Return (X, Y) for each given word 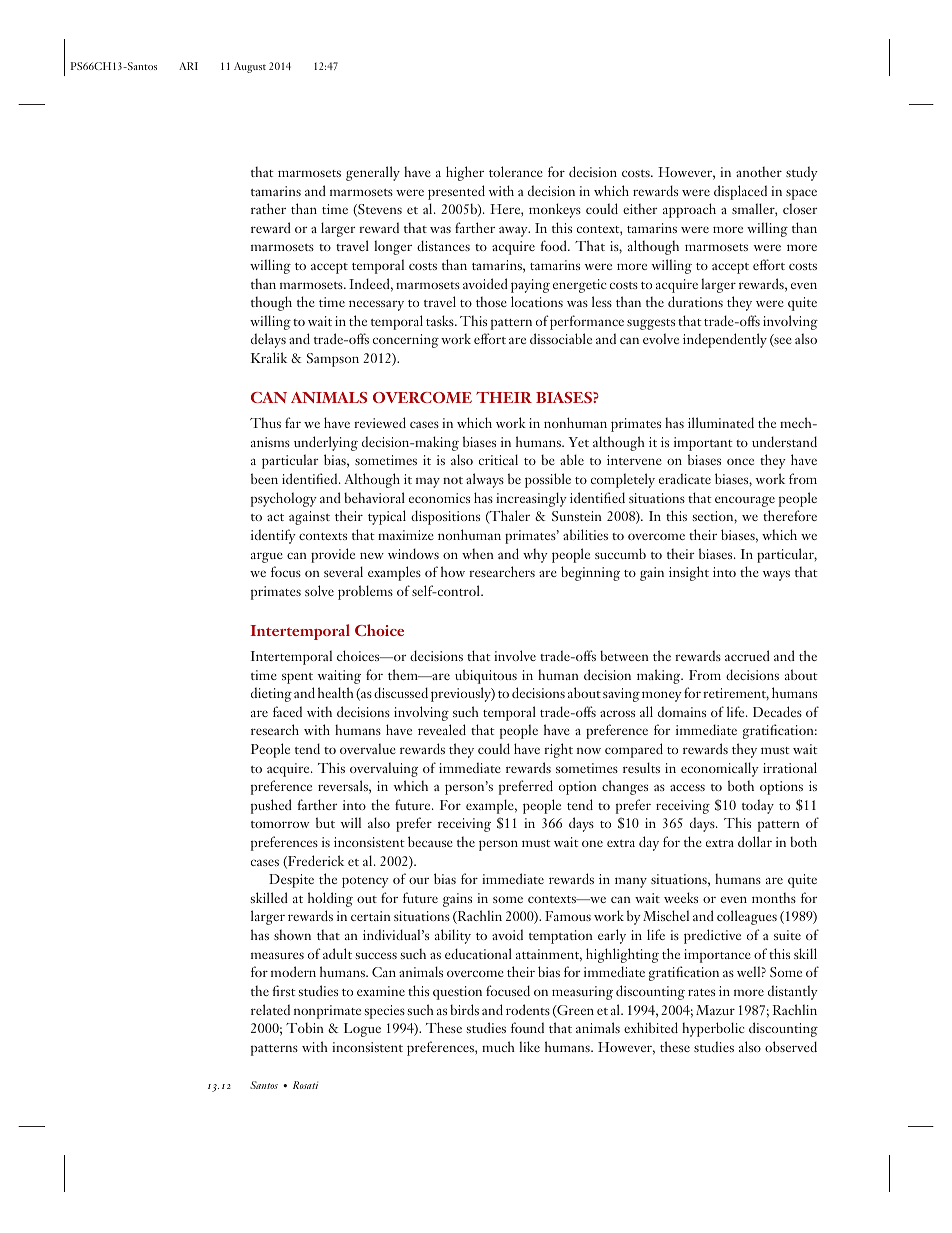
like (529, 1046)
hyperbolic (713, 1029)
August (250, 67)
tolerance (516, 171)
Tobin (305, 1027)
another (759, 171)
